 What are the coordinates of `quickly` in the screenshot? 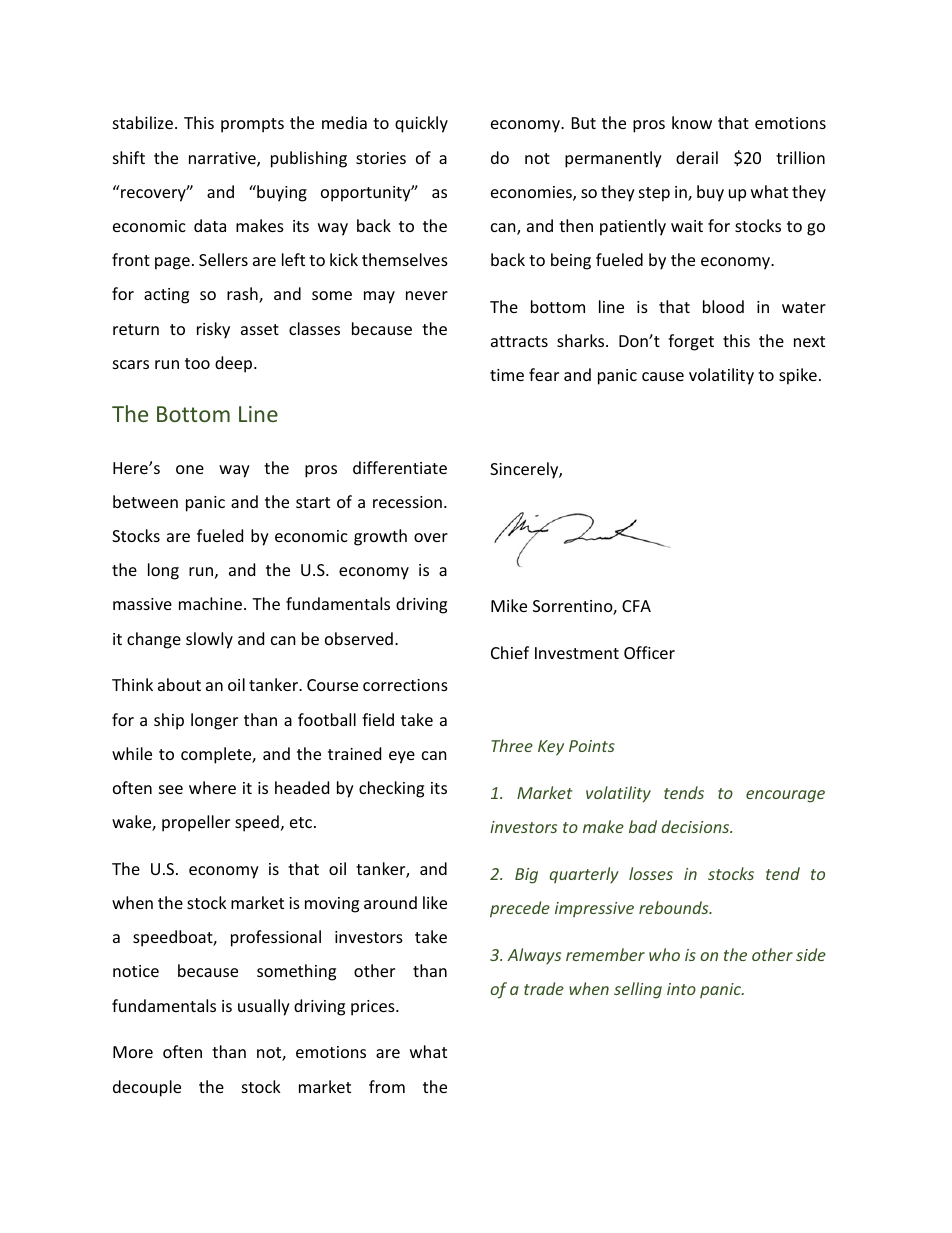 It's located at (421, 124).
